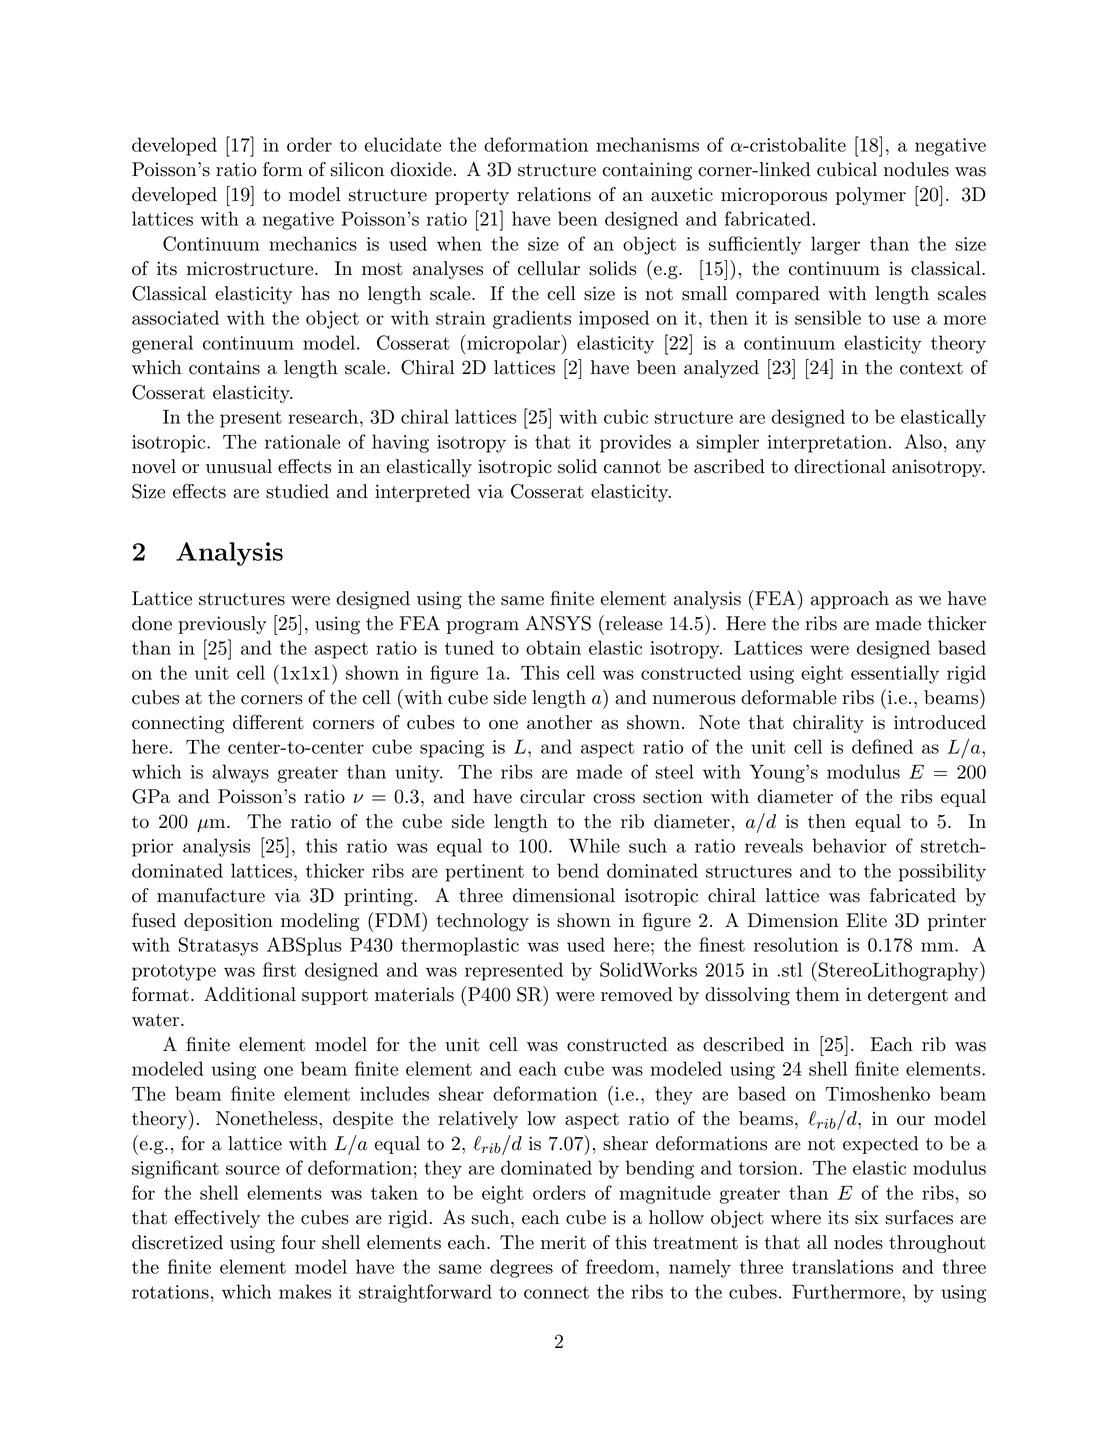  I want to click on silicon, so click(357, 169).
